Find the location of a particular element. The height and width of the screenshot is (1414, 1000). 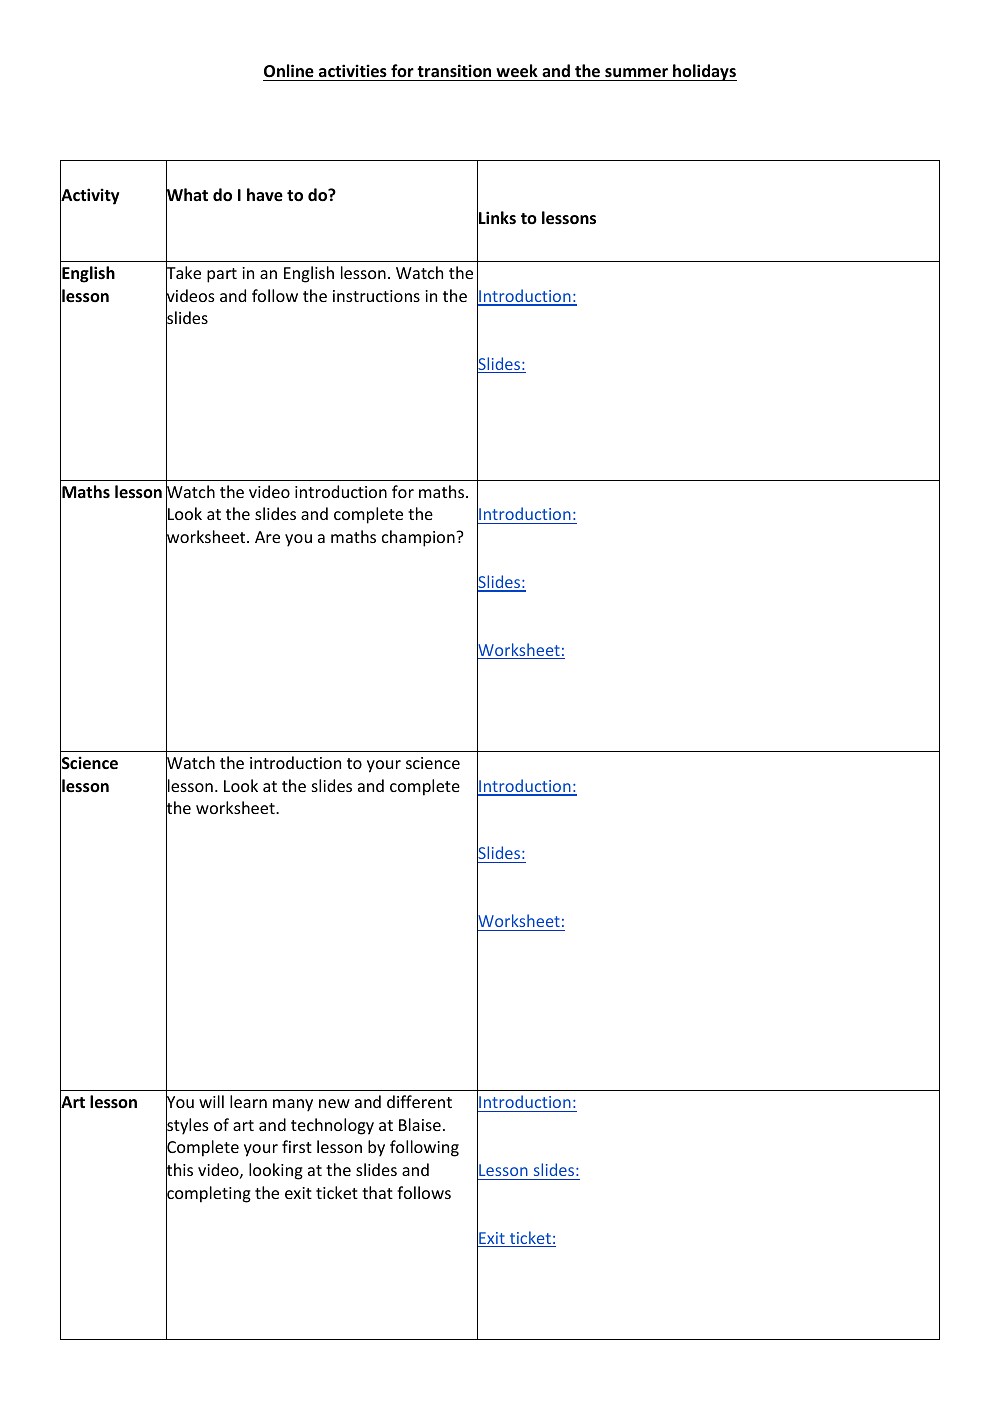

summer is located at coordinates (636, 74).
